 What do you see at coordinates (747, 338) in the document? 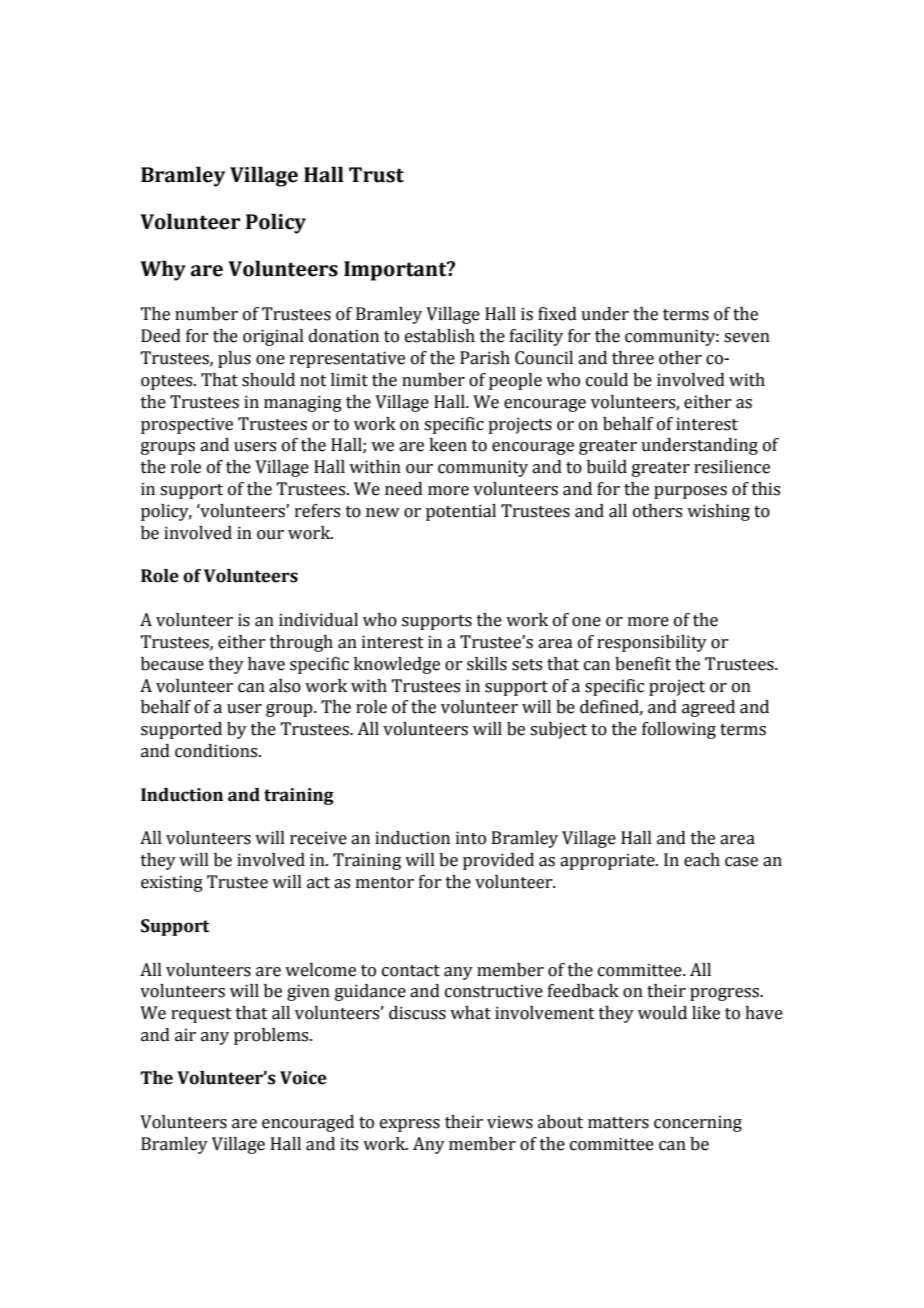
I see `seven` at bounding box center [747, 338].
